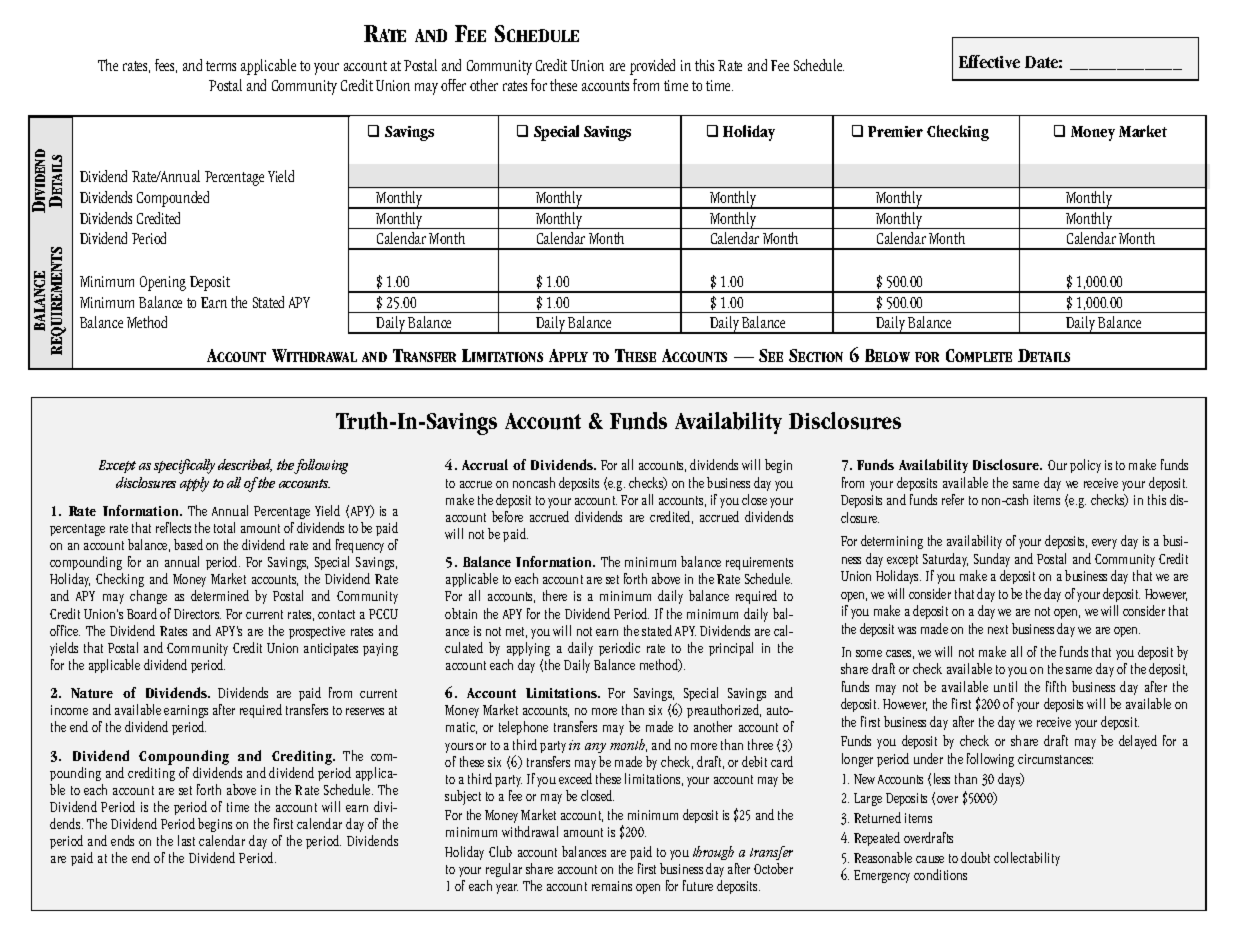  Describe the element at coordinates (652, 67) in the page. I see `provided` at that location.
